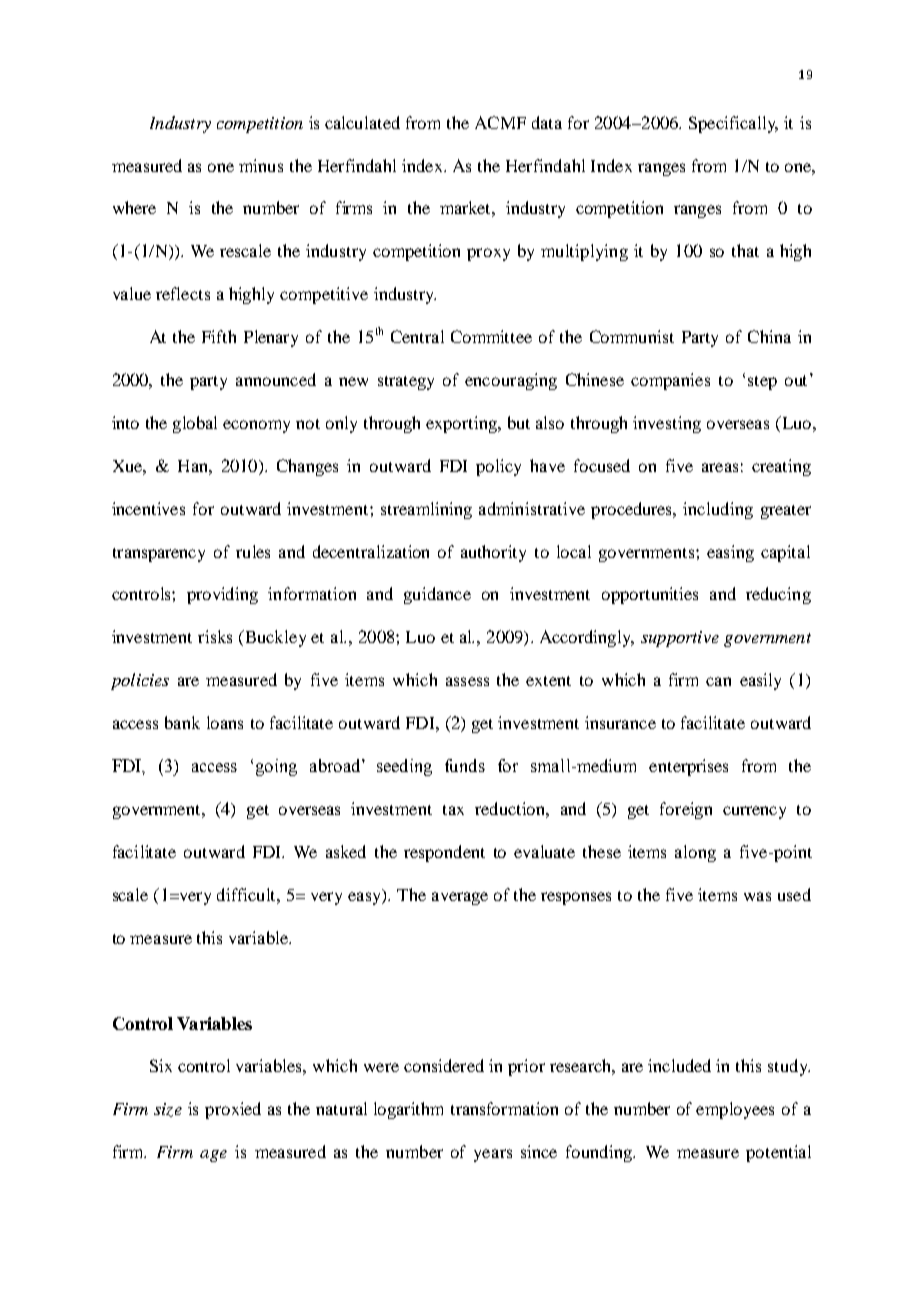 This screenshot has width=924, height=1308. Describe the element at coordinates (547, 122) in the screenshot. I see `data` at that location.
